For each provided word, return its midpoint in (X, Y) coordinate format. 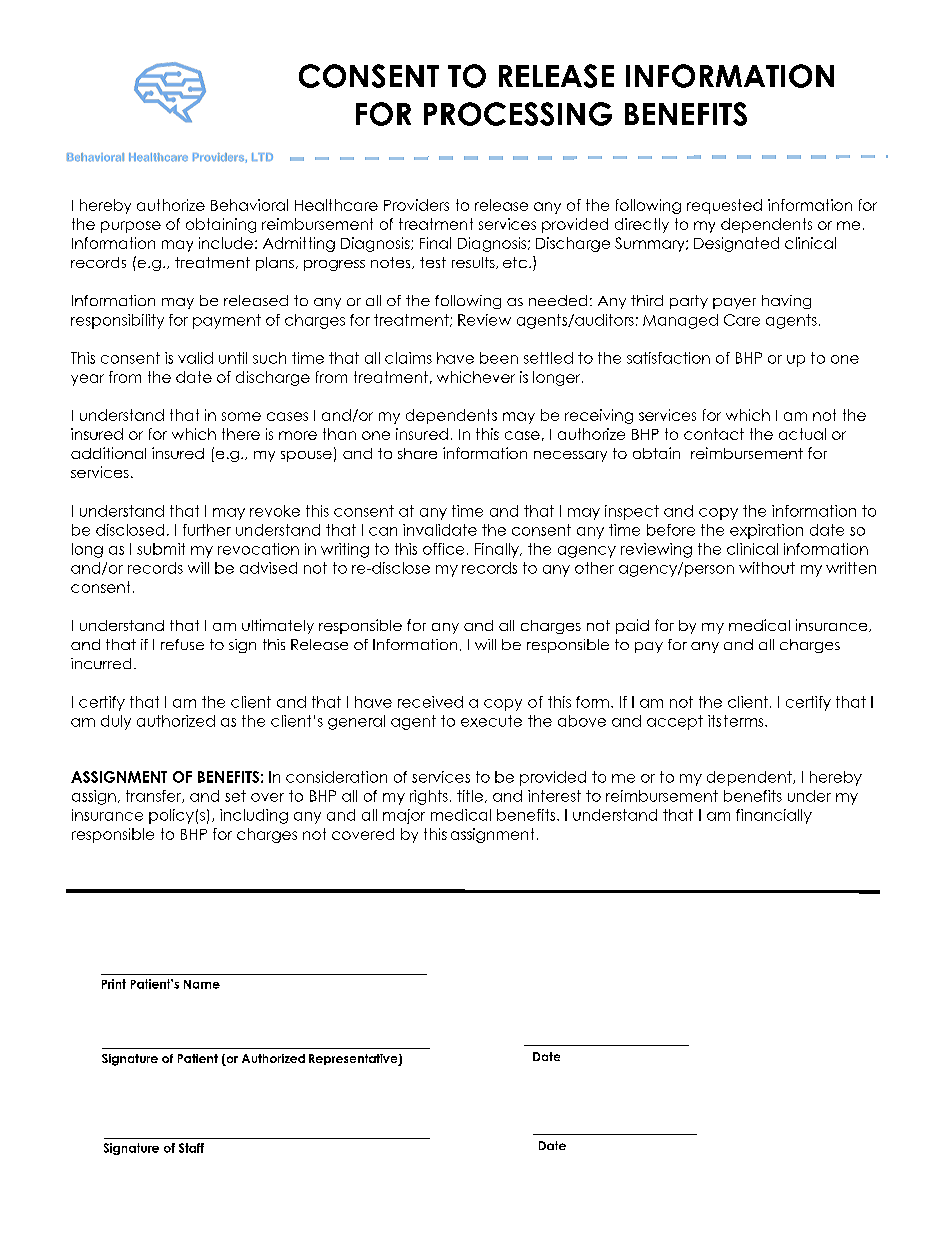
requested (724, 206)
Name (202, 984)
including (254, 816)
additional (108, 453)
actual (802, 434)
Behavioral (249, 205)
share (417, 453)
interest (554, 796)
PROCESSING (518, 114)
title (471, 796)
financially (774, 816)
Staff (191, 1148)
